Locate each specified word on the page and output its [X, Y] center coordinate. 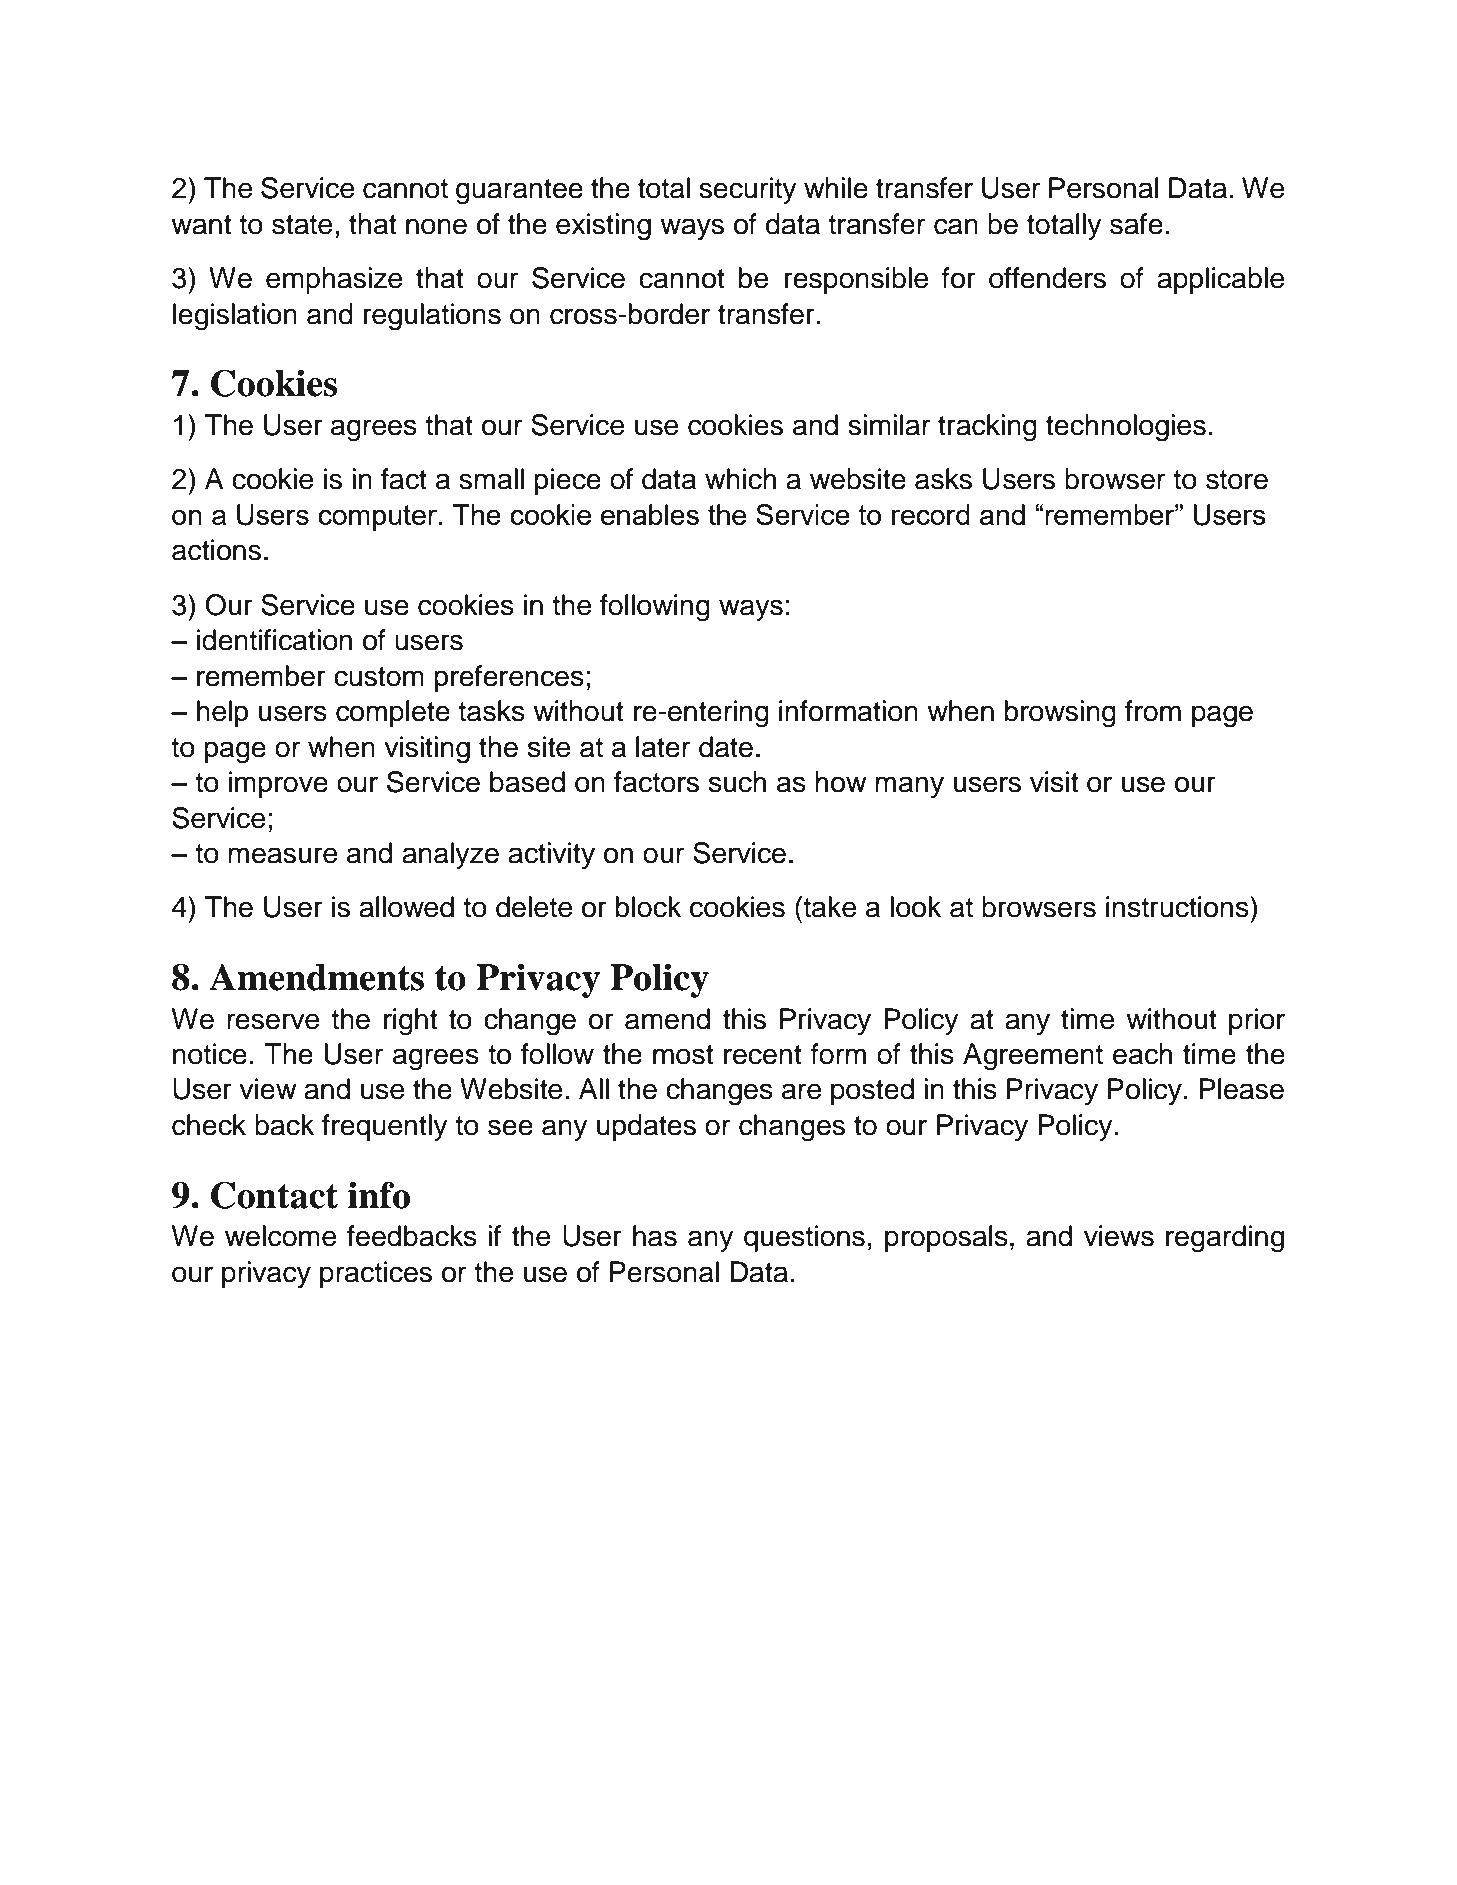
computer [379, 518]
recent [763, 1055]
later [663, 747]
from [1153, 711]
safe [1136, 224]
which [740, 479]
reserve [273, 1021]
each [1142, 1054]
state [302, 225]
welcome [280, 1236]
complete [393, 713]
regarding [1225, 1239]
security [748, 190]
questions [804, 1238]
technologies [1126, 428]
